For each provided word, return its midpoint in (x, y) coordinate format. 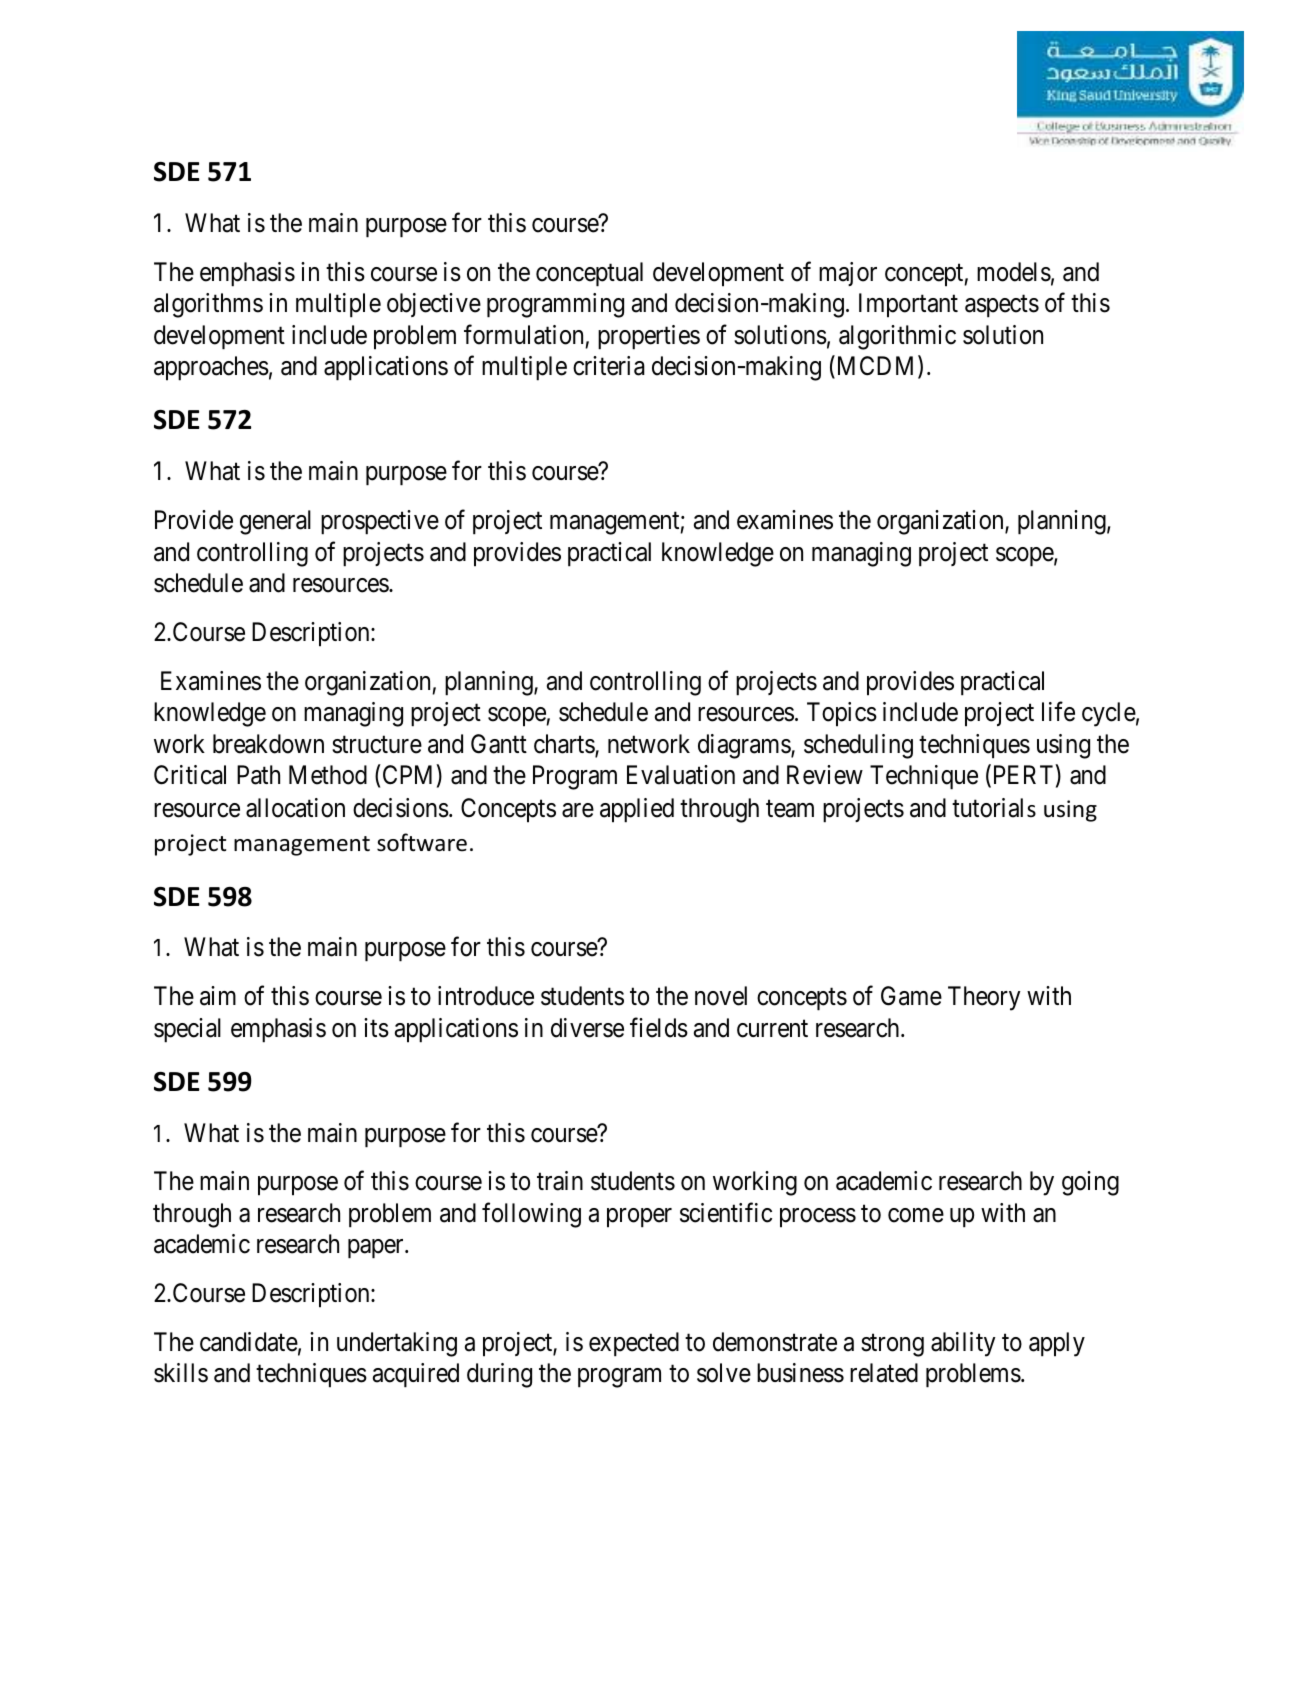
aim (218, 996)
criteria (609, 366)
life (1058, 712)
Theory (984, 998)
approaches (211, 368)
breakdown (268, 744)
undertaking (397, 1344)
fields (659, 1027)
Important (908, 305)
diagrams (745, 746)
